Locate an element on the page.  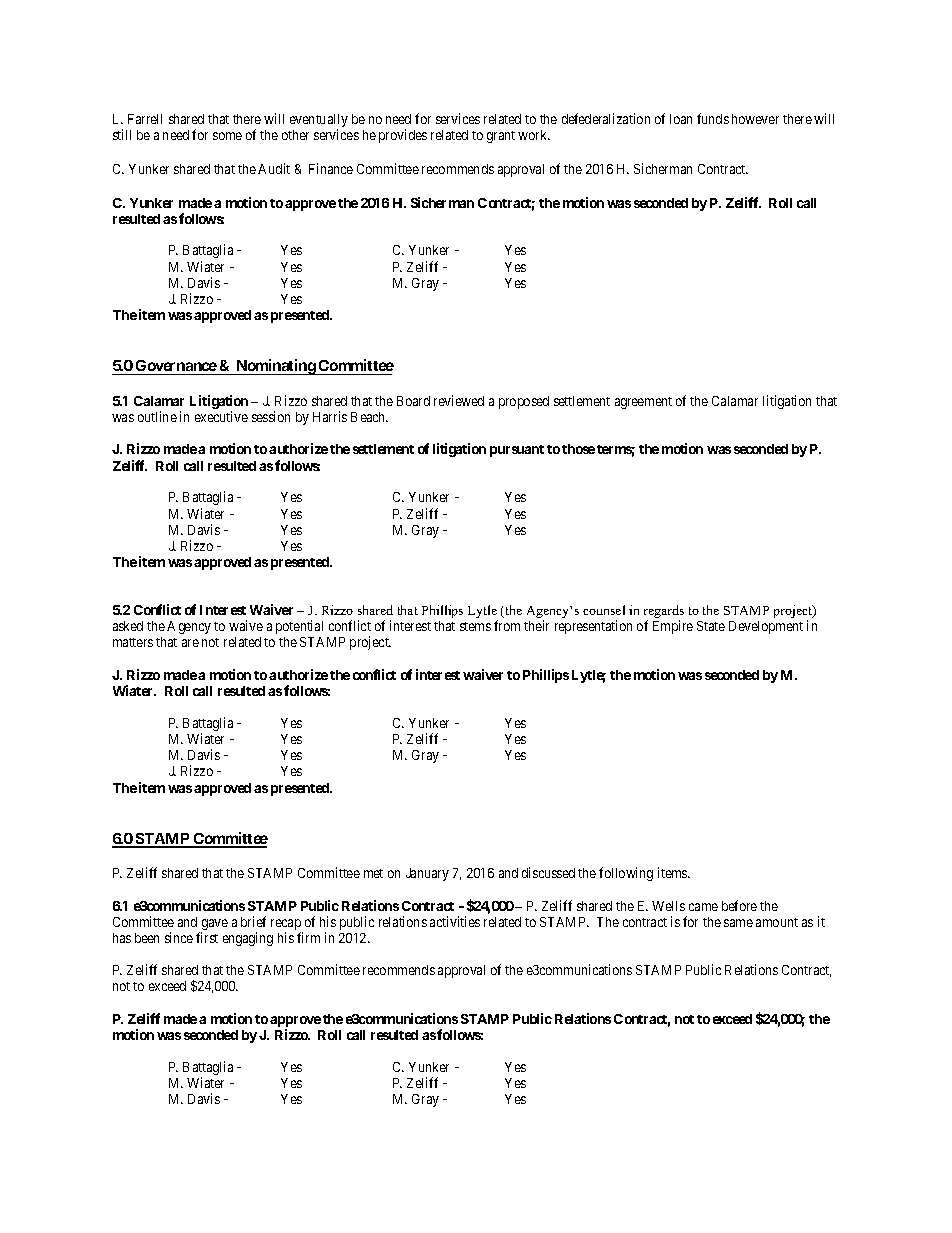
reviewed is located at coordinates (459, 400).
